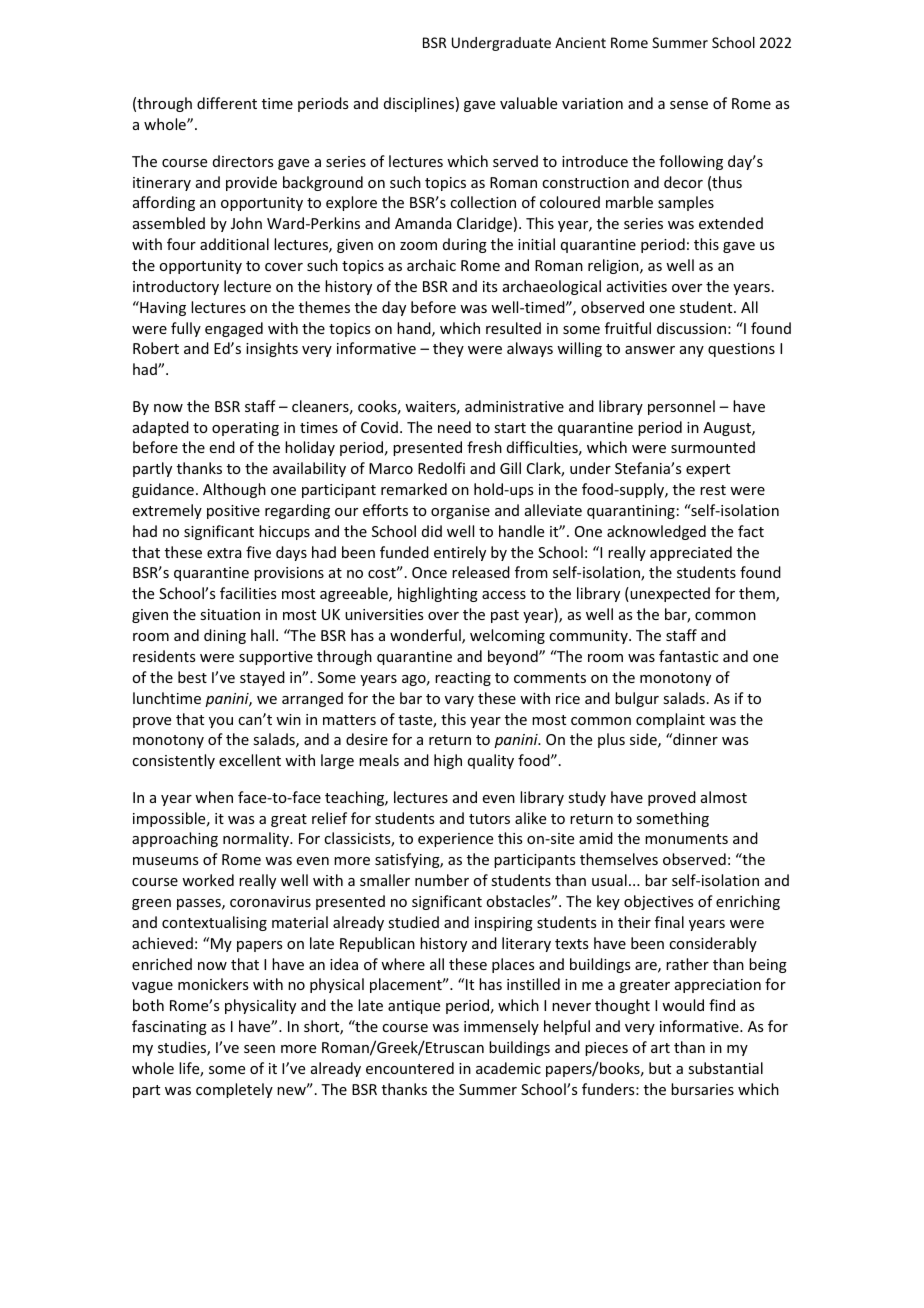 The height and width of the screenshot is (1308, 924). What do you see at coordinates (227, 103) in the screenshot?
I see `different` at bounding box center [227, 103].
